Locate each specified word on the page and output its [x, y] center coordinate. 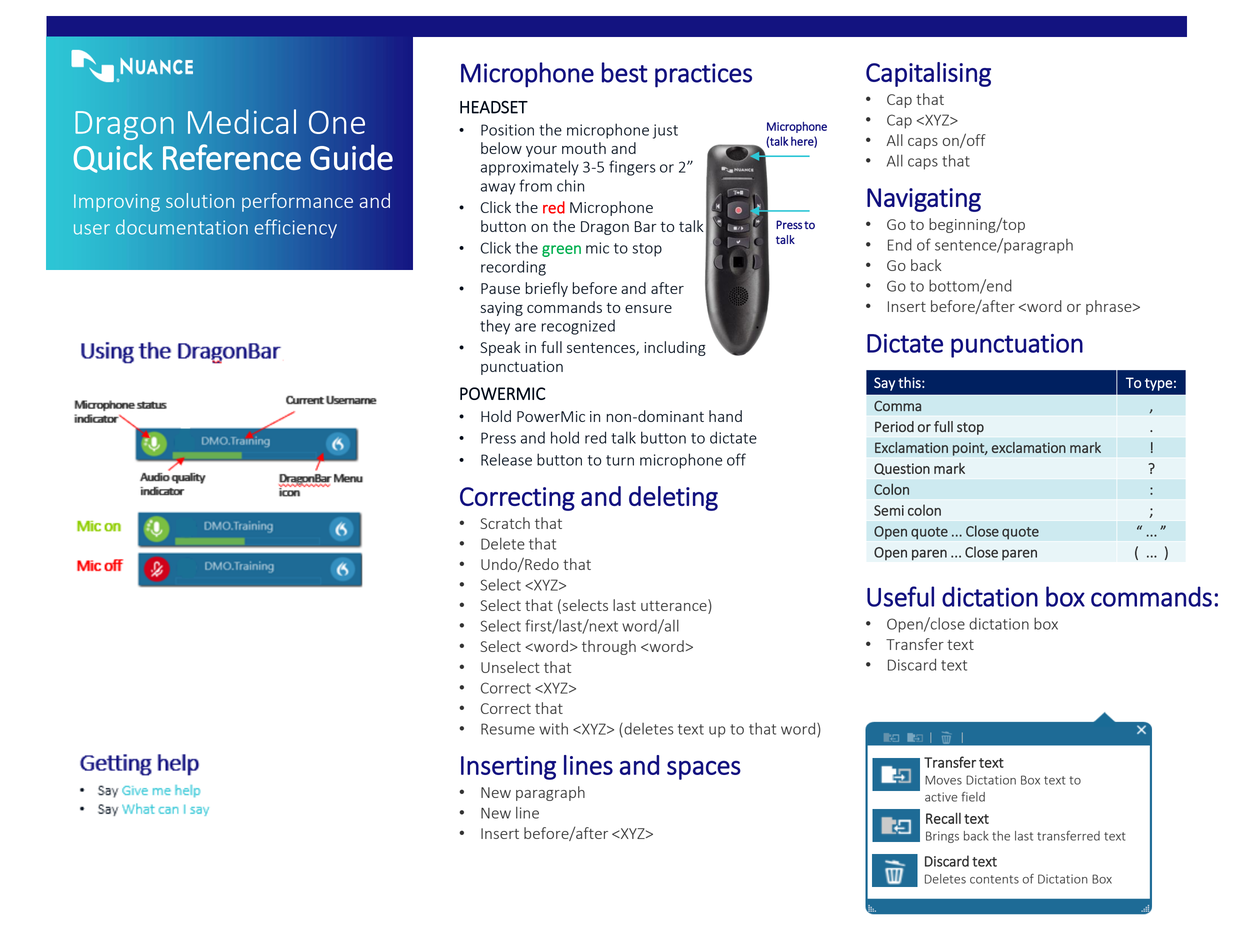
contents [994, 879]
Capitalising [928, 74]
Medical [242, 121]
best [625, 72]
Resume [508, 729]
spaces [704, 770]
